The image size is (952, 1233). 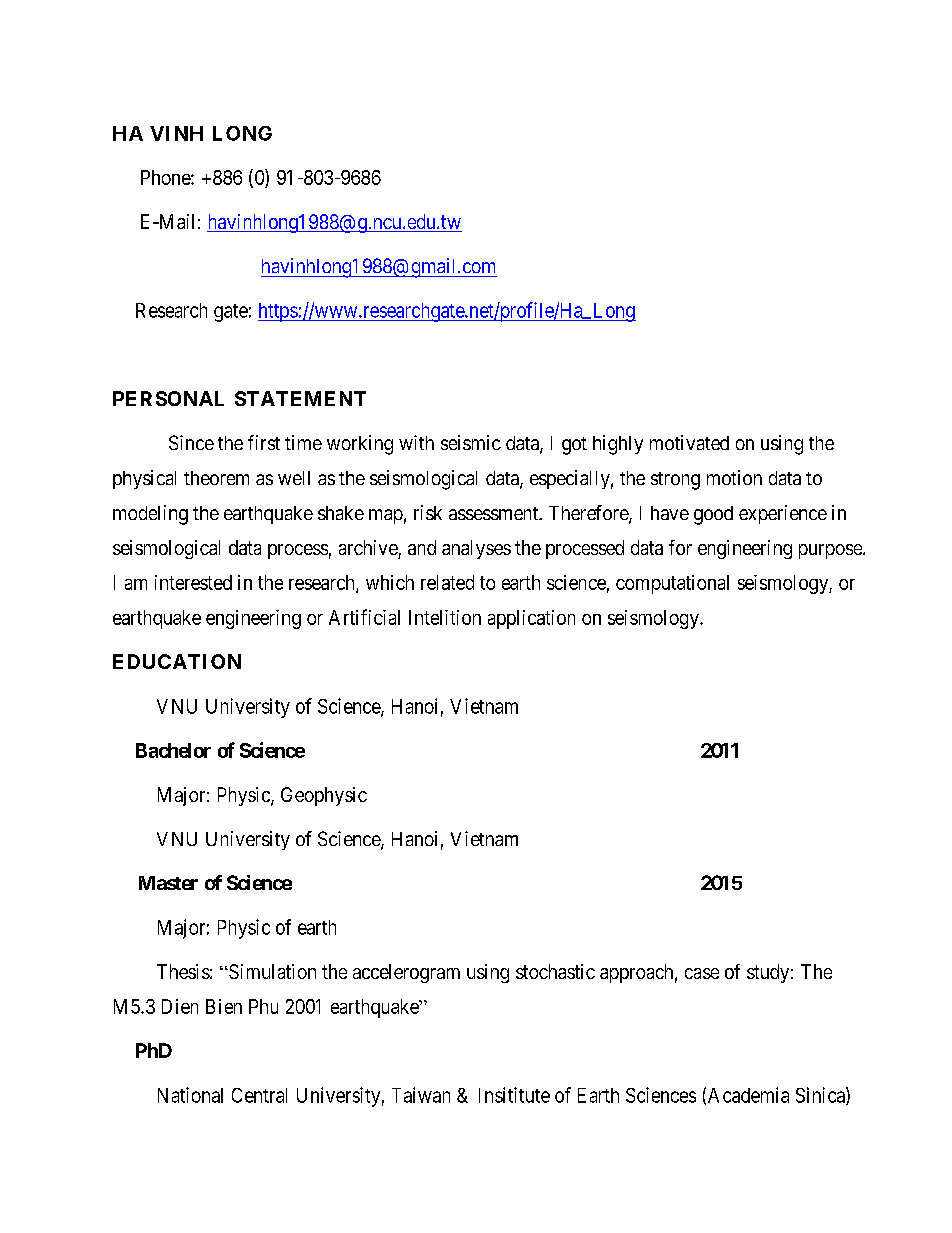 I want to click on Bachelor, so click(x=173, y=750).
